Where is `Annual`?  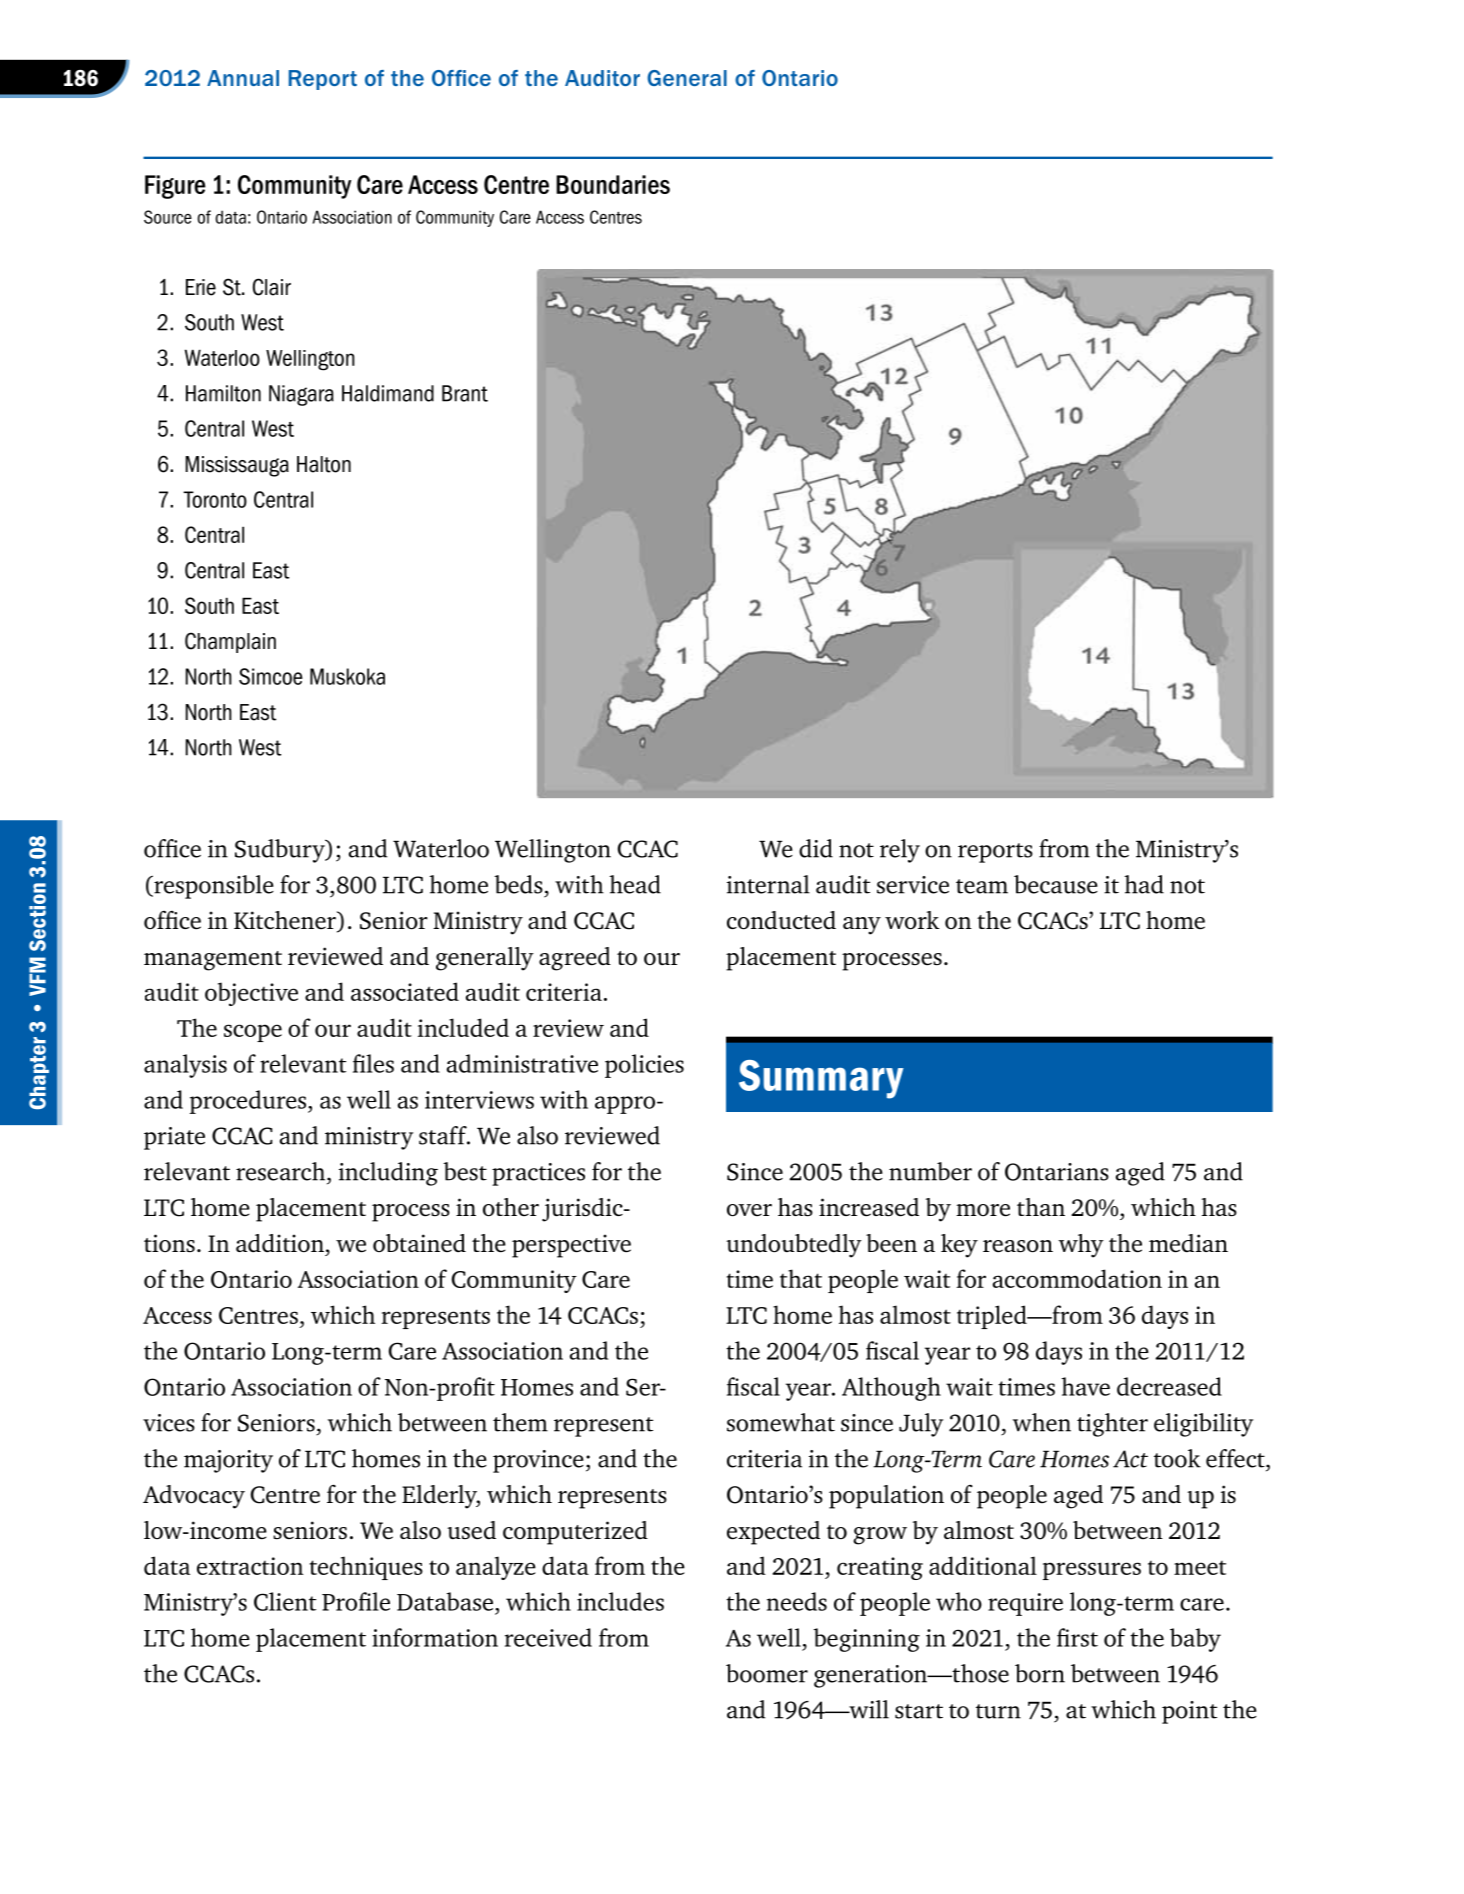
Annual is located at coordinates (243, 78).
